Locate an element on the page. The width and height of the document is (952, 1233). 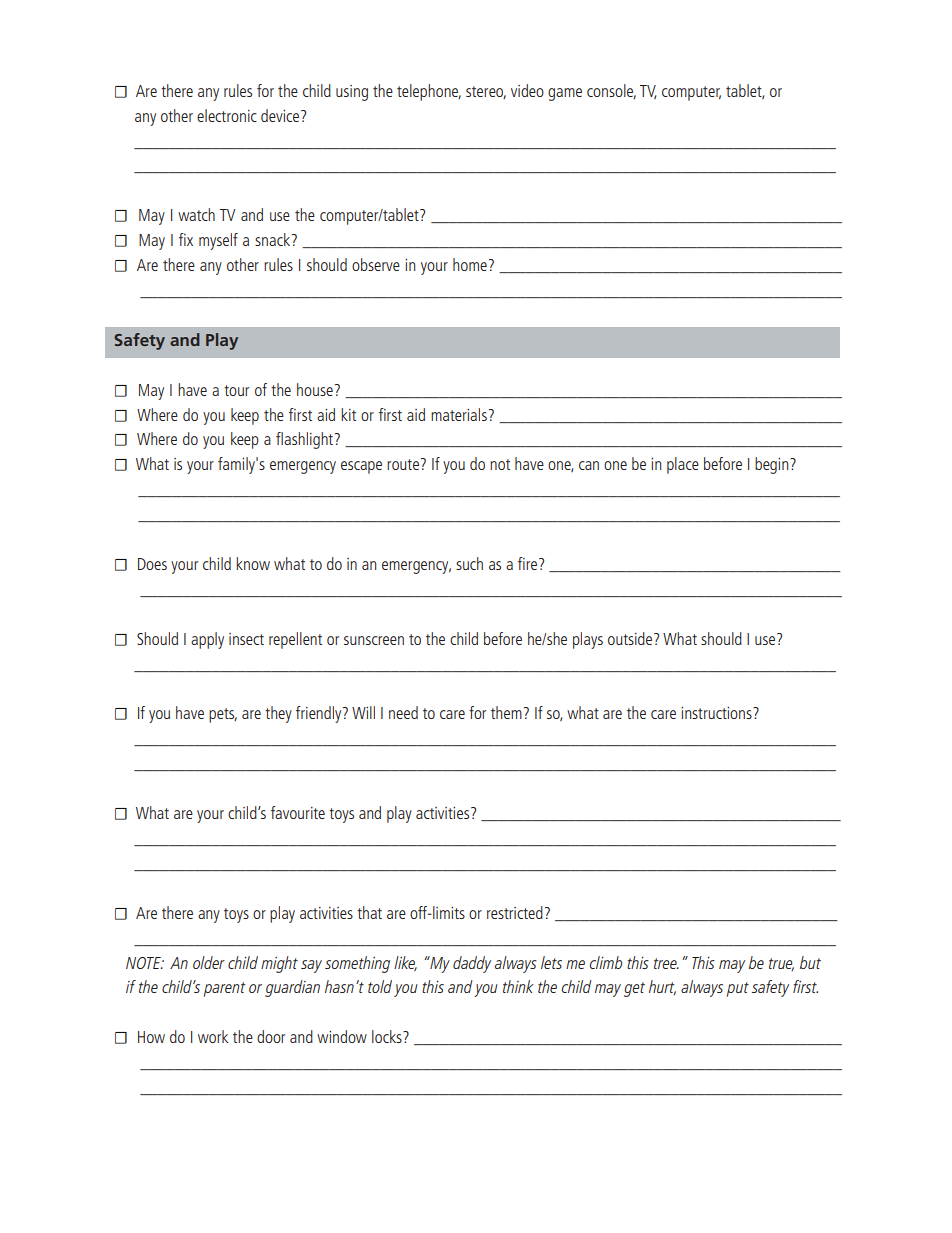
game is located at coordinates (565, 94).
